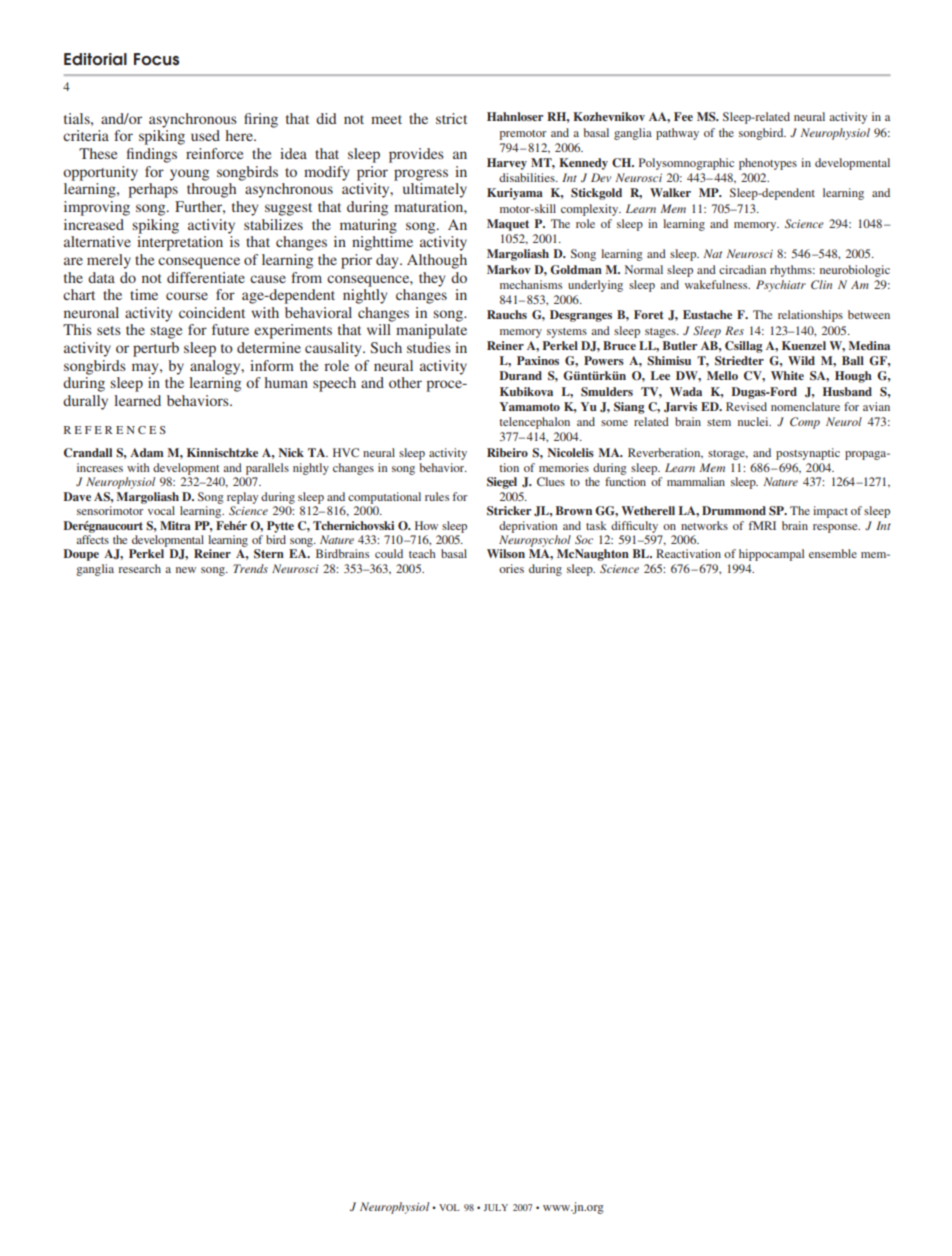 The height and width of the page is (1256, 952). Describe the element at coordinates (771, 555) in the page. I see `hippocampal` at that location.
